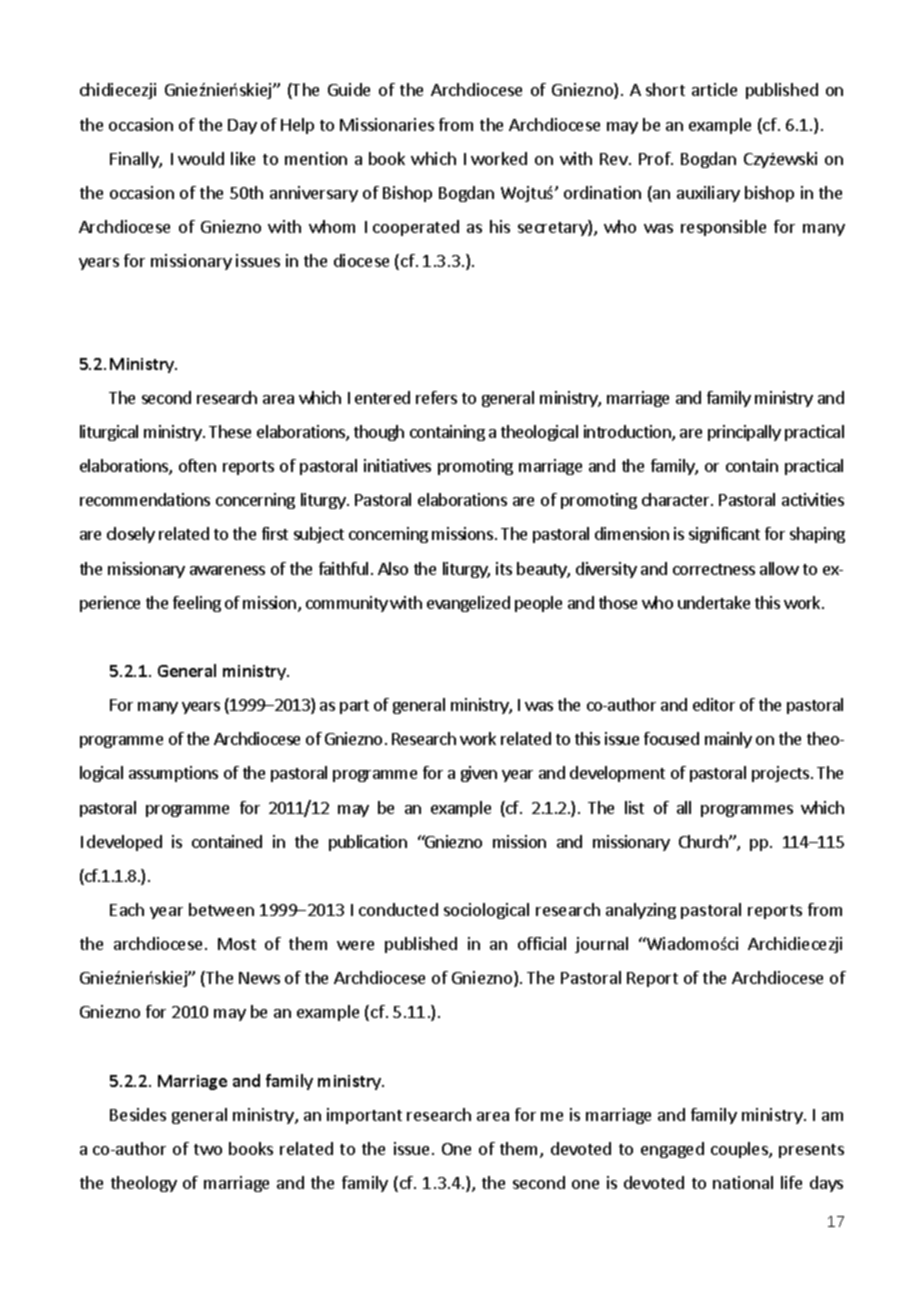 This image has height=1308, width=924. What do you see at coordinates (364, 1116) in the image?
I see `important` at bounding box center [364, 1116].
